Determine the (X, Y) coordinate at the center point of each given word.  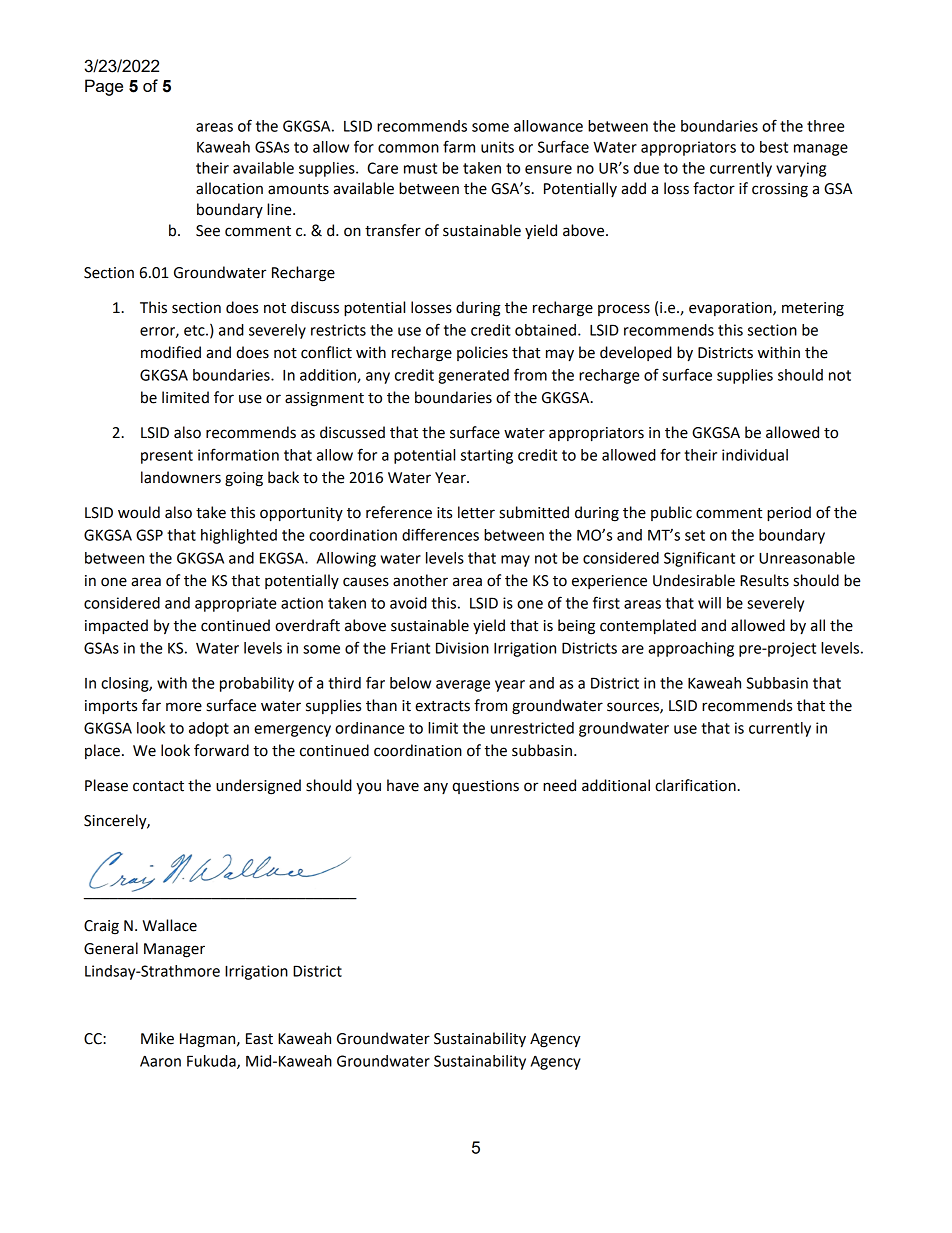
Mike (157, 1038)
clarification (695, 785)
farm (459, 146)
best (774, 147)
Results (764, 580)
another (420, 580)
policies (482, 353)
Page (104, 87)
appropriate (235, 604)
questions (485, 787)
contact (158, 786)
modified (171, 352)
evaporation (731, 309)
